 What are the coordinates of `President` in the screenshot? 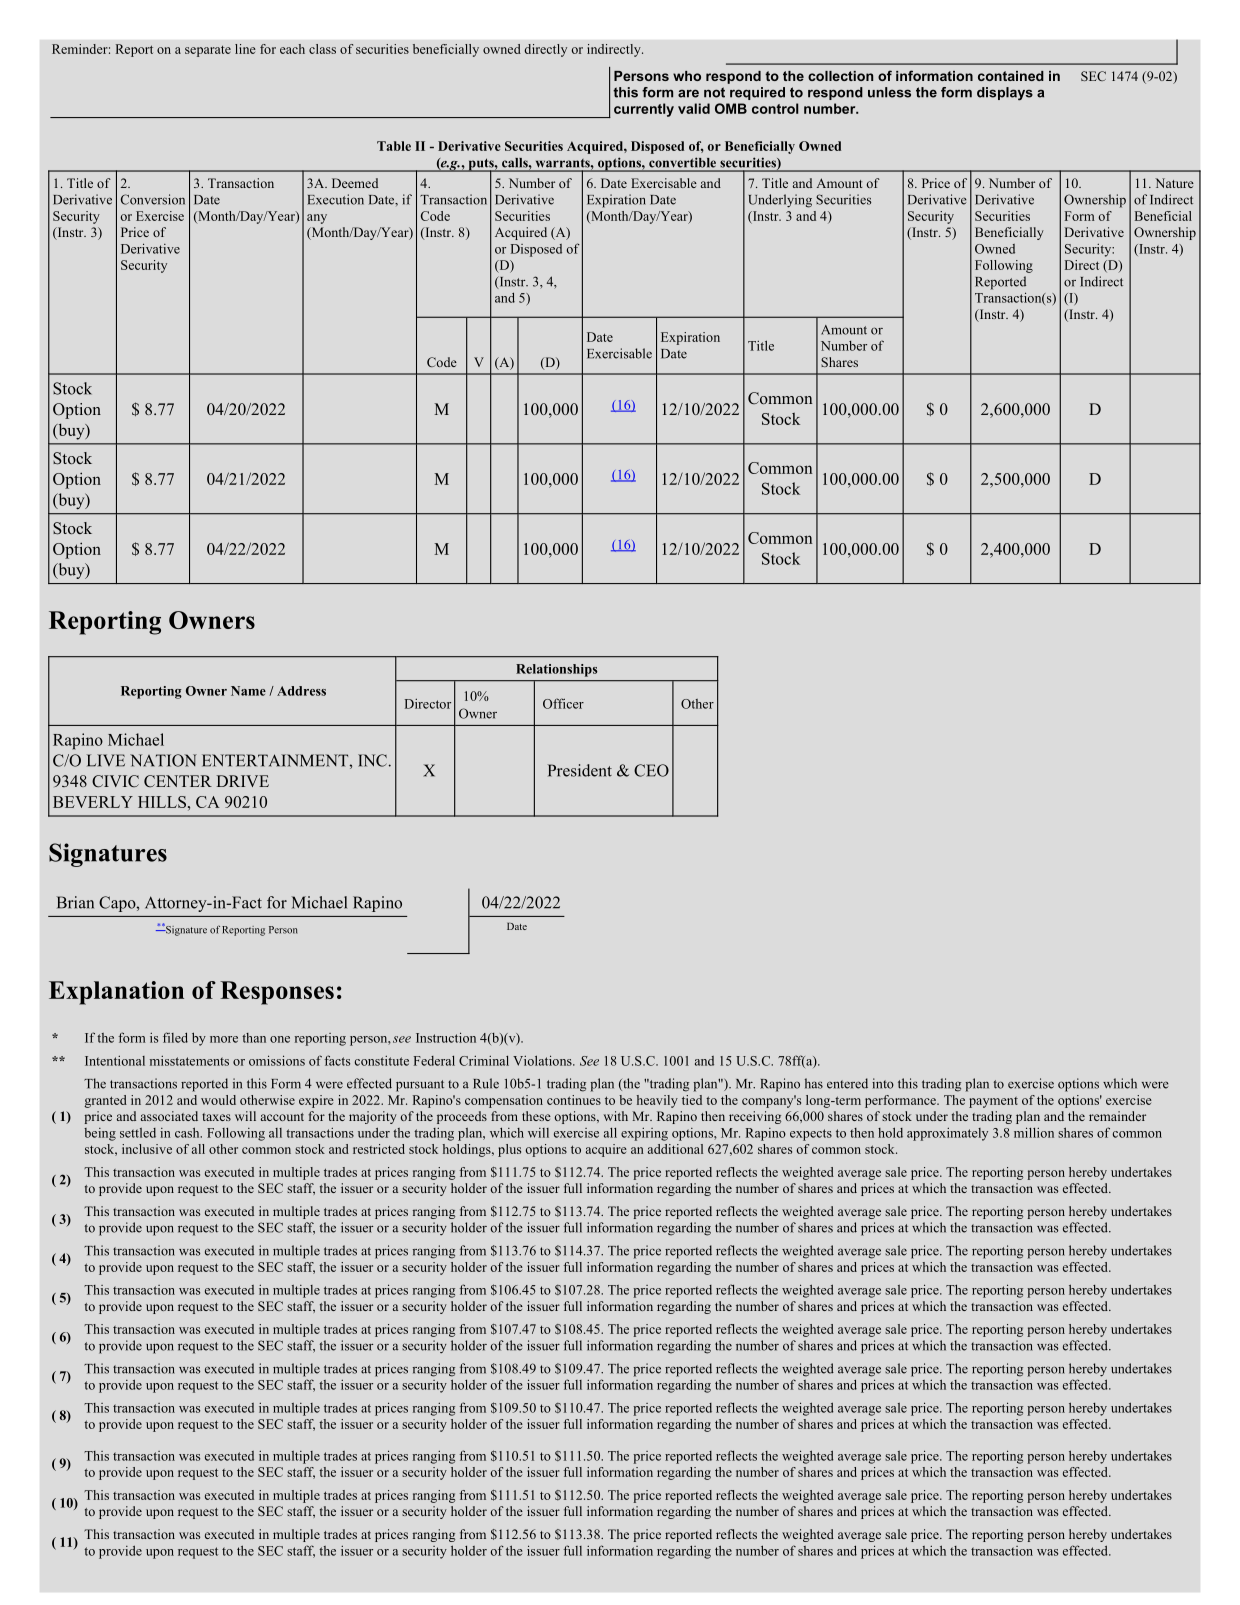 It's located at (580, 770).
